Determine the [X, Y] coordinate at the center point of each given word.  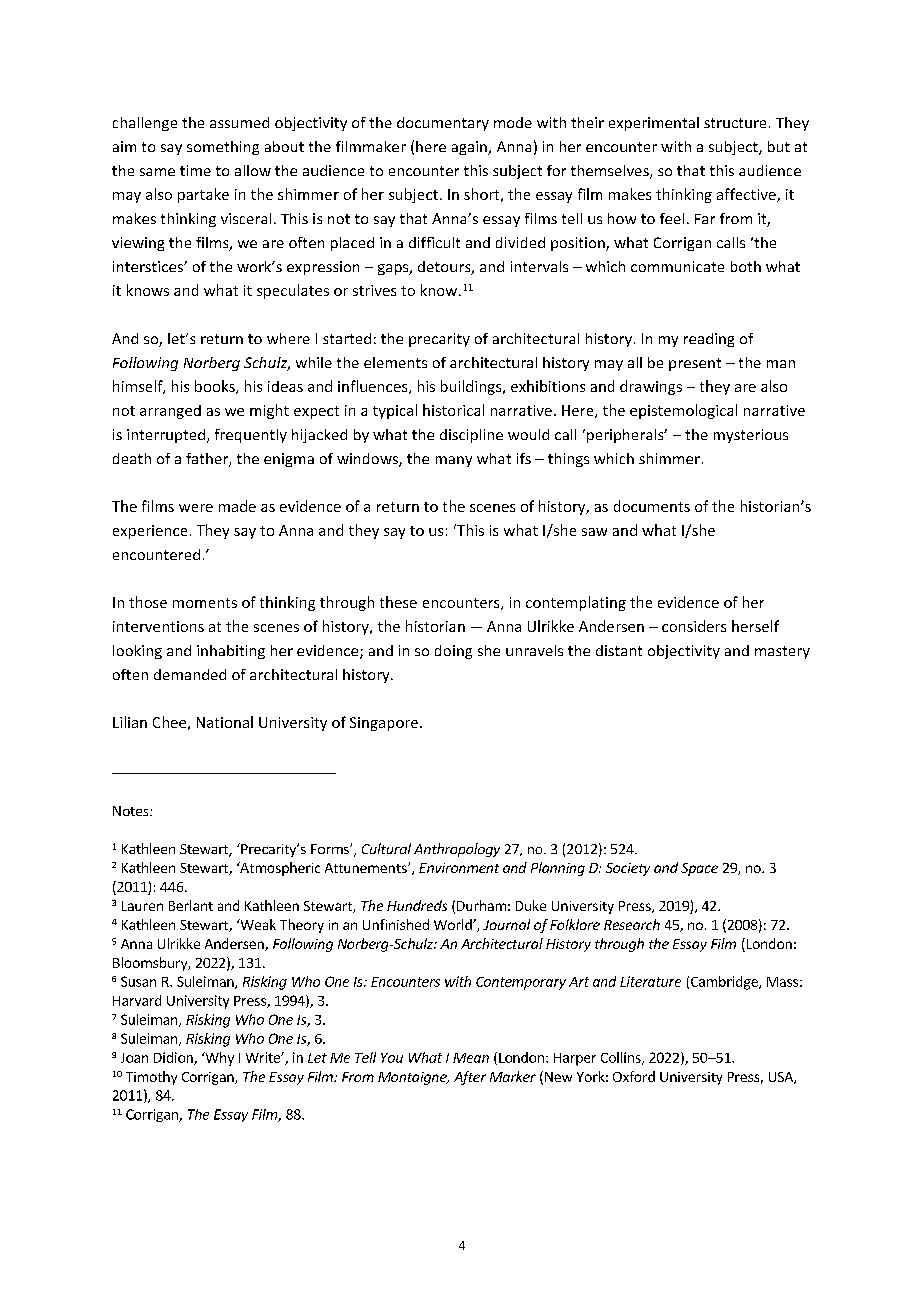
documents [652, 506]
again [470, 148]
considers [694, 626]
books [216, 387]
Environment [459, 868]
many [454, 461]
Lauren [142, 906]
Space [699, 869]
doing [453, 652]
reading [709, 340]
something [223, 148]
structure [735, 123]
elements [395, 362]
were [196, 508]
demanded [190, 674]
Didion [174, 1058]
